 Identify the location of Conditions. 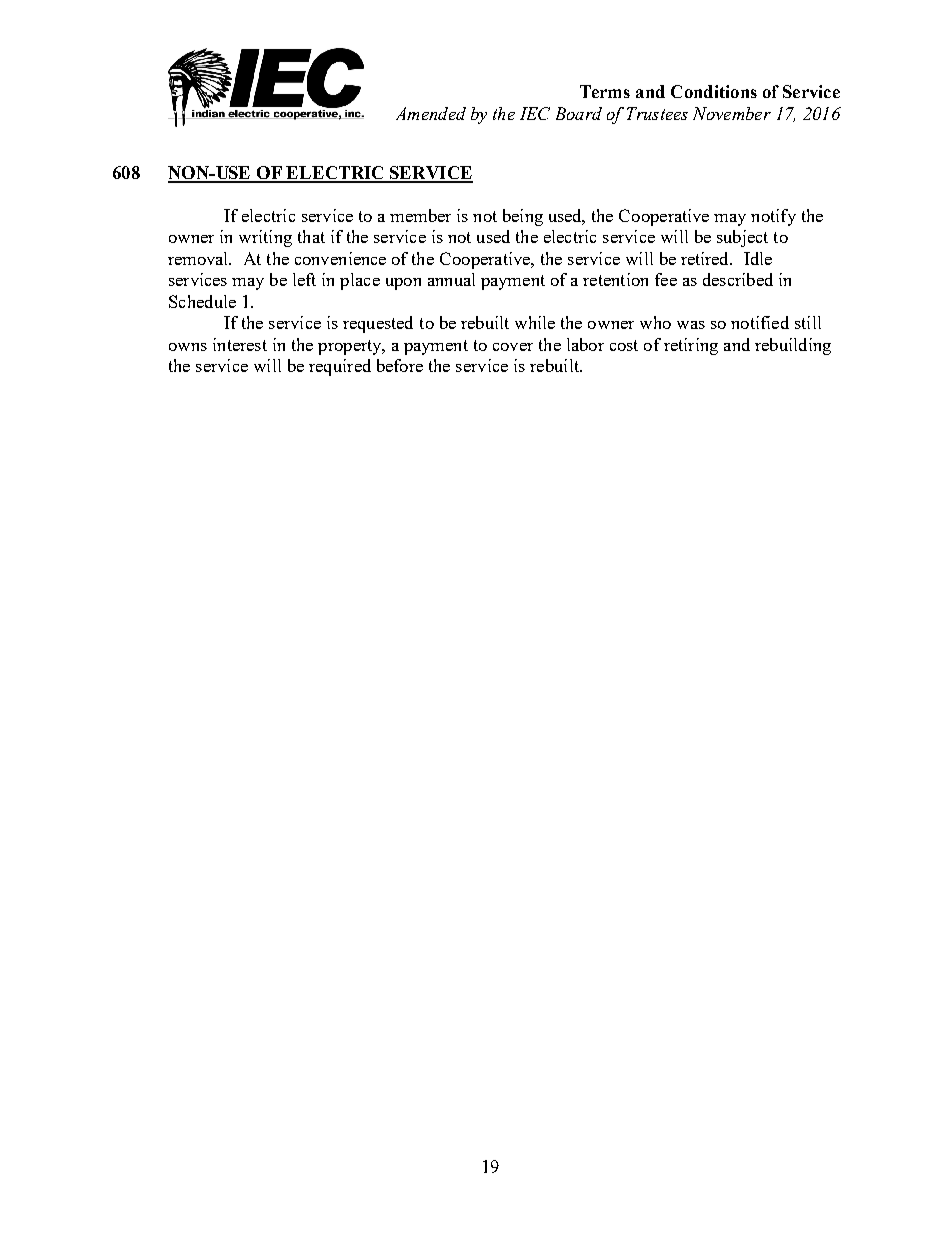
(714, 91).
